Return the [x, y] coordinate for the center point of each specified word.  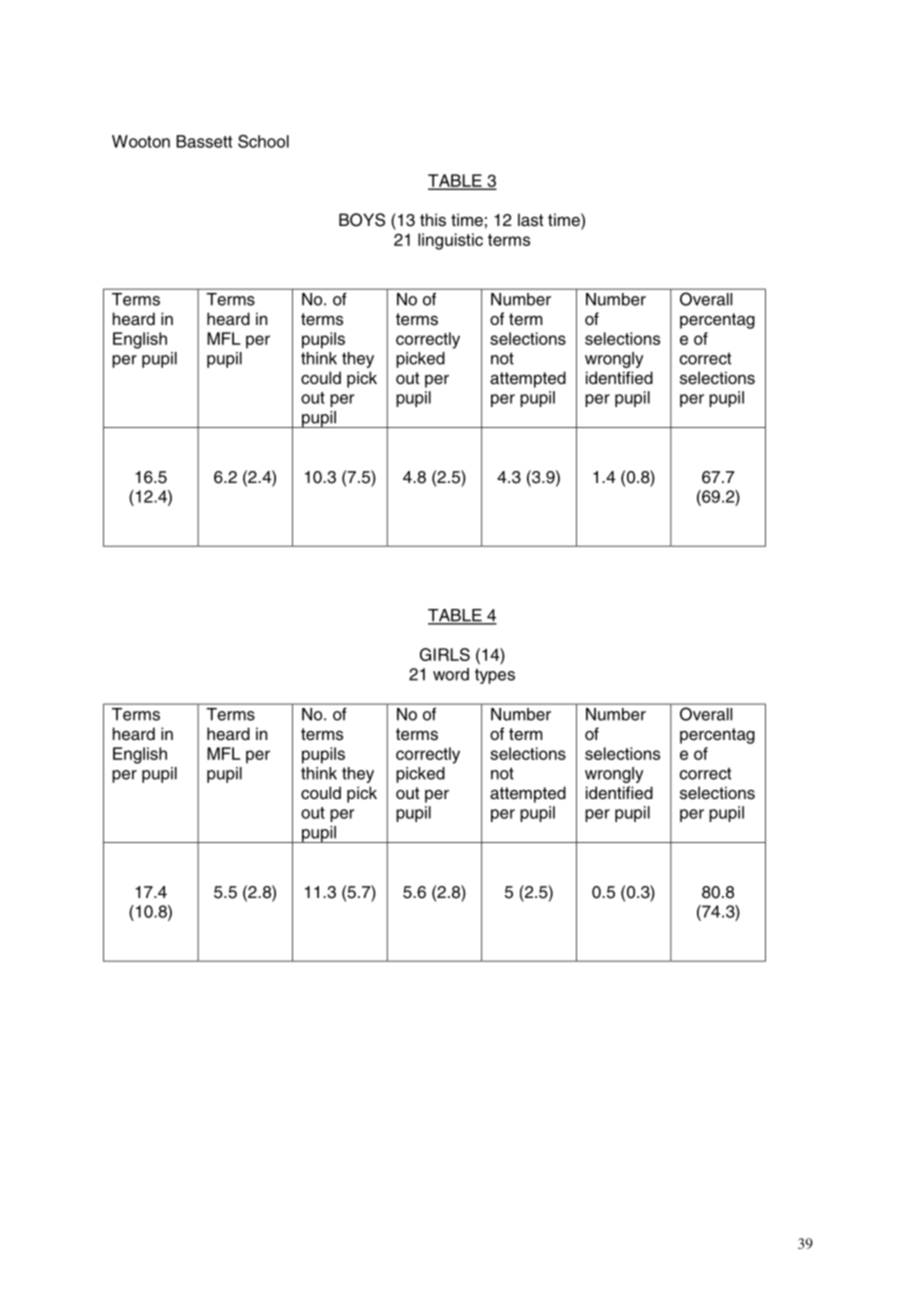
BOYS [362, 220]
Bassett [204, 141]
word [451, 674]
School [263, 141]
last [530, 220]
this [433, 220]
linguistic [450, 241]
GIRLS [445, 654]
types [495, 676]
